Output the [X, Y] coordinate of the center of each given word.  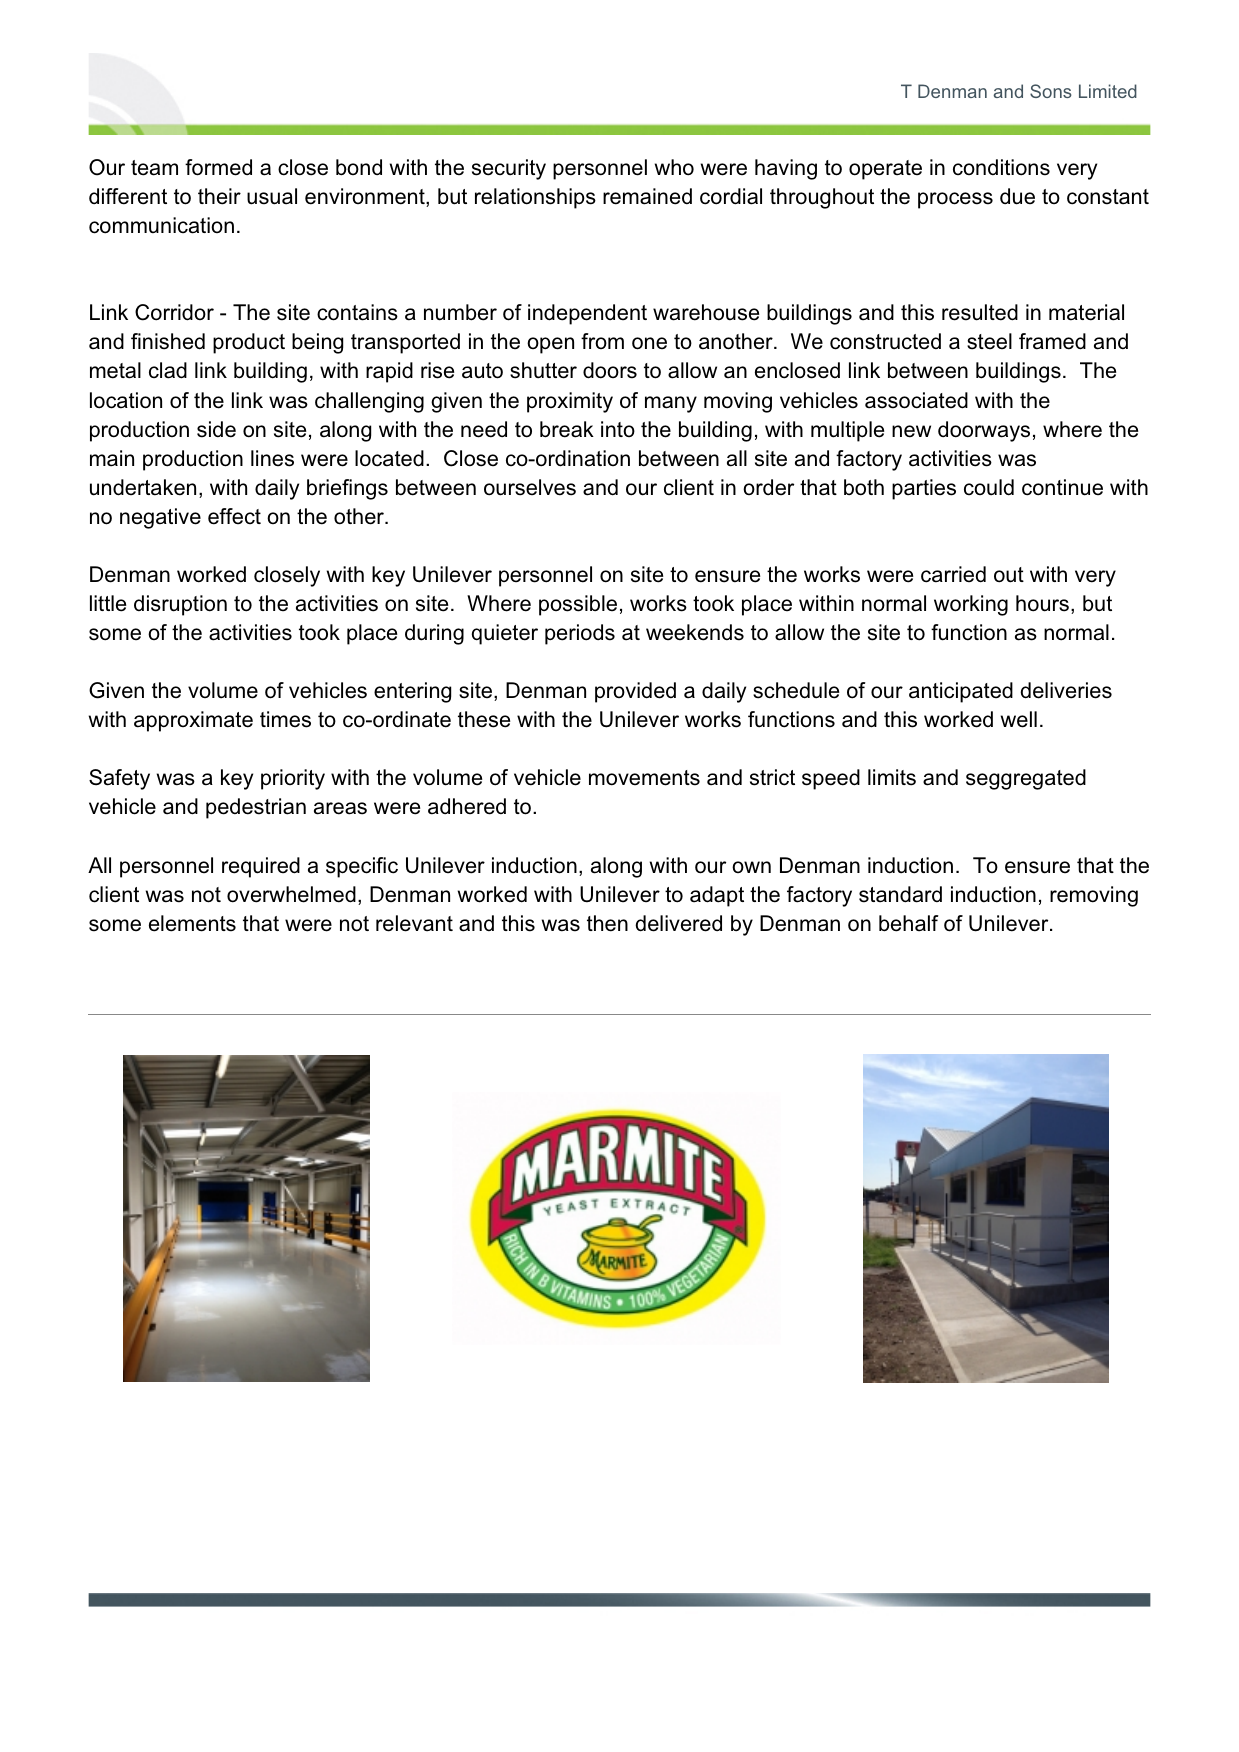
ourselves [530, 487]
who [674, 167]
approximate [193, 721]
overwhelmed [291, 894]
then [607, 923]
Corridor [174, 312]
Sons [1051, 91]
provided [635, 692]
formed [218, 167]
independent [587, 314]
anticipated [961, 692]
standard [900, 894]
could [989, 487]
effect [234, 516]
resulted [980, 312]
